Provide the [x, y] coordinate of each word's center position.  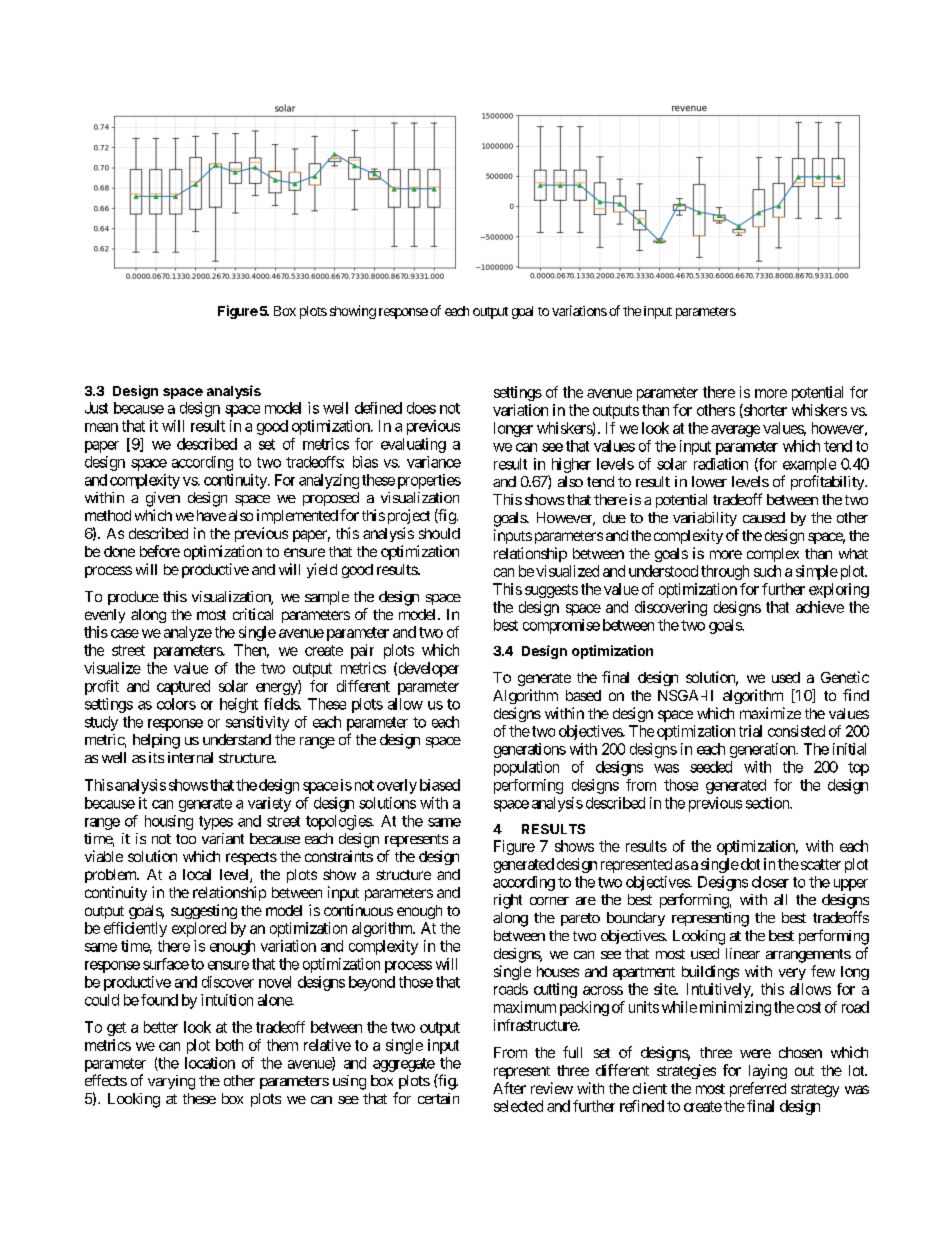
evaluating [413, 445]
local [197, 874]
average [735, 431]
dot [749, 864]
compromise [561, 626]
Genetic [845, 677]
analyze [188, 633]
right [508, 901]
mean [101, 427]
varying [171, 1082]
